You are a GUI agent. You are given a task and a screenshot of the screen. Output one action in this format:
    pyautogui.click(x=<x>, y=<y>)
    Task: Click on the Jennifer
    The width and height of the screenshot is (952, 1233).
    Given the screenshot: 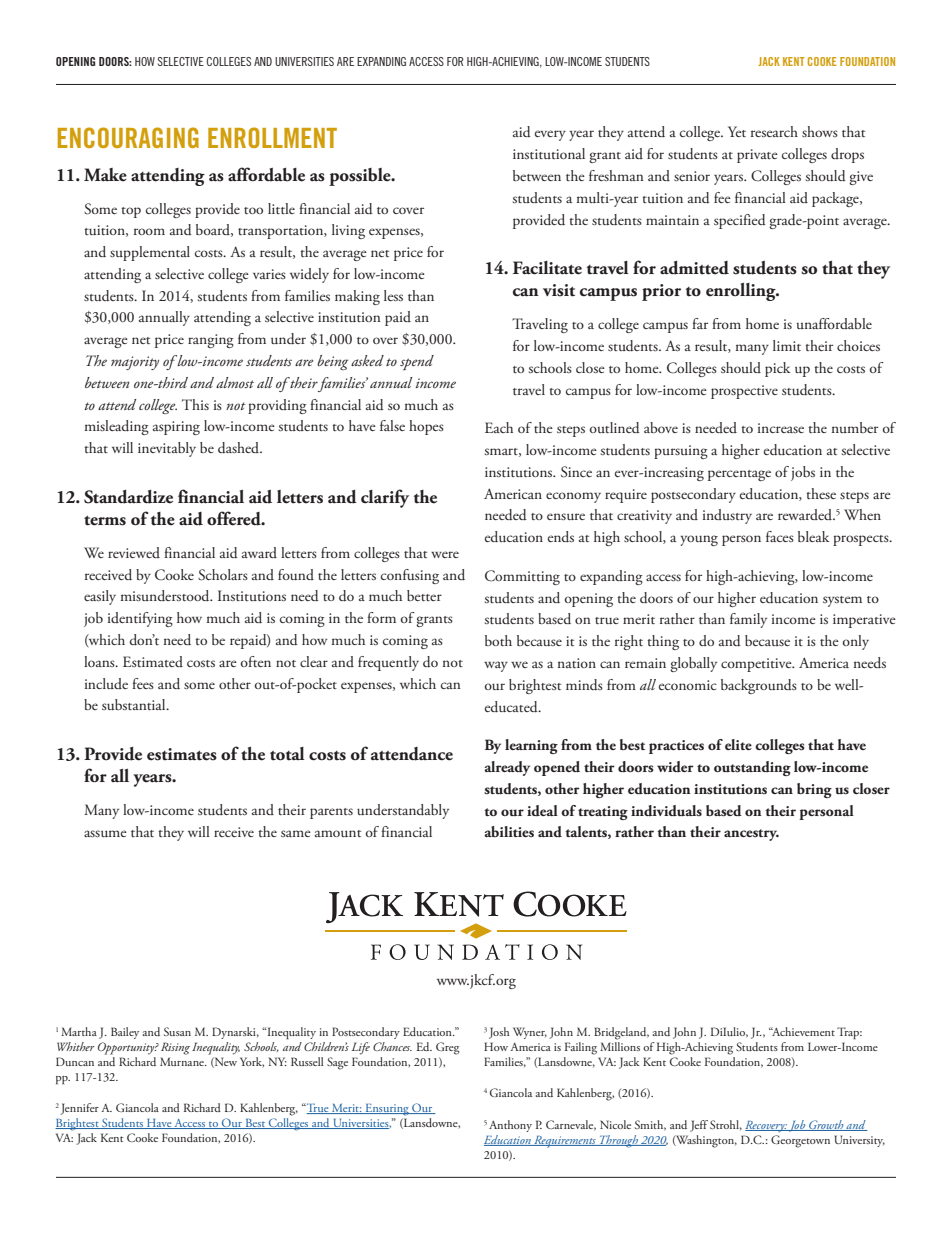 What is the action you would take?
    pyautogui.click(x=78, y=1109)
